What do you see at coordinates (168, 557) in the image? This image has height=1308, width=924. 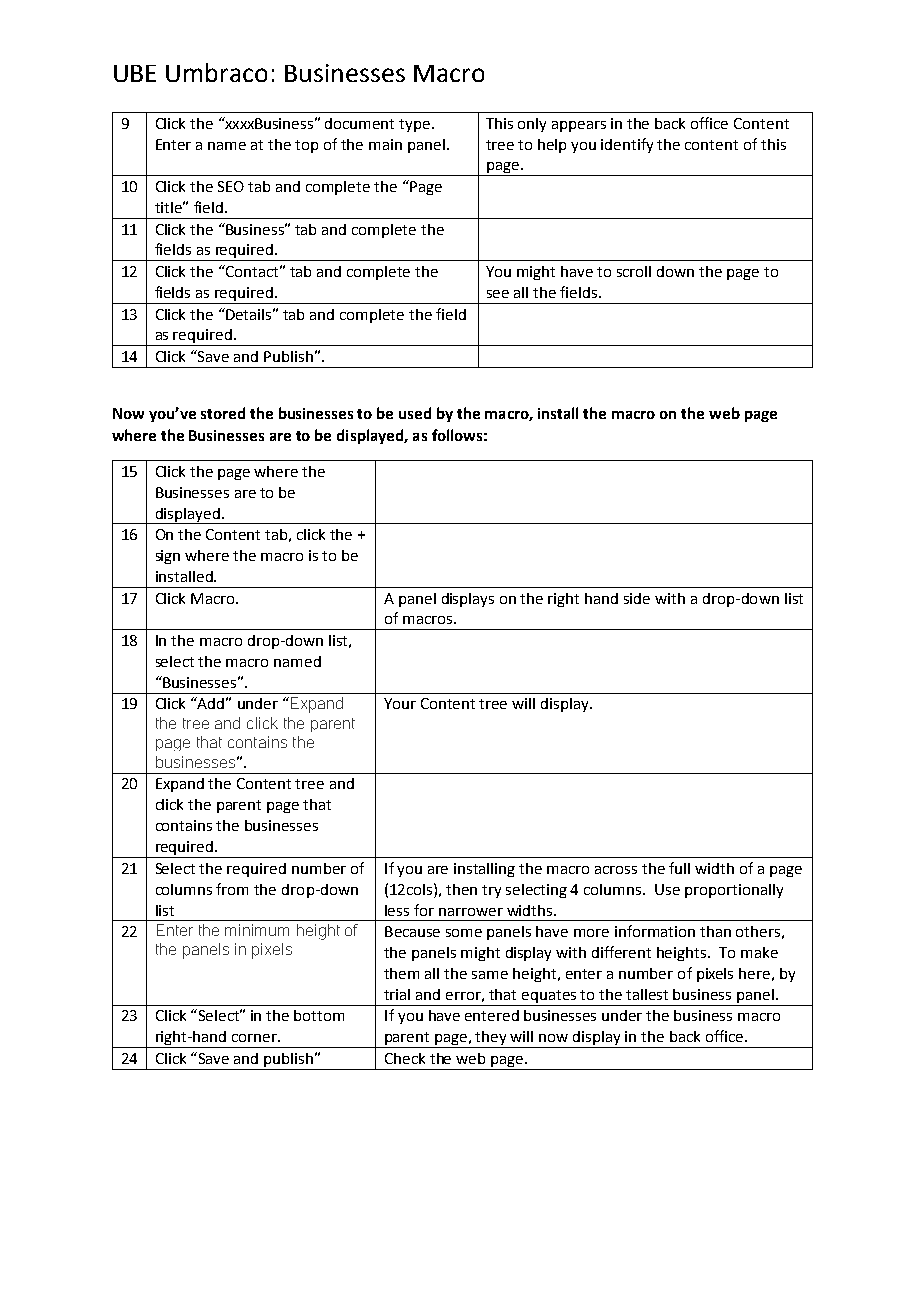 I see `sign` at bounding box center [168, 557].
